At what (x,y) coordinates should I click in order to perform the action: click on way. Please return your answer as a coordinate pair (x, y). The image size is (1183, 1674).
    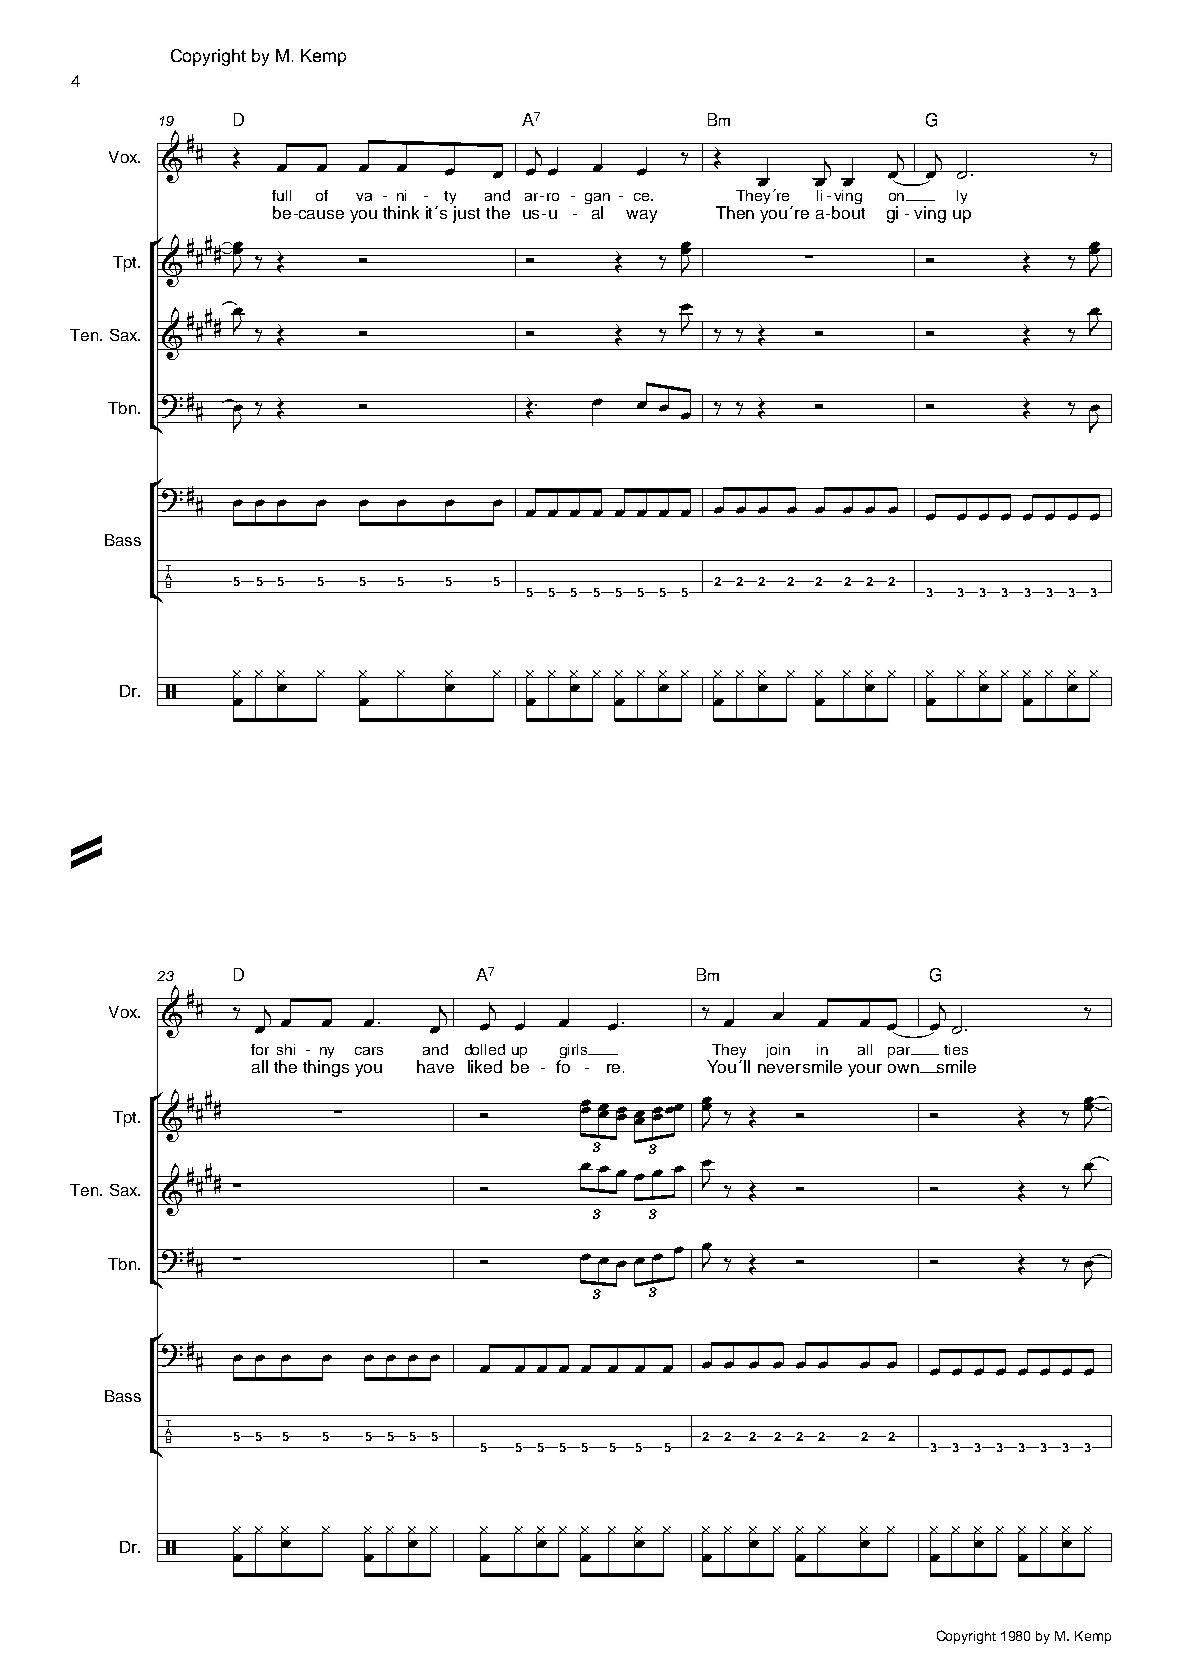
    Looking at the image, I should click on (641, 216).
